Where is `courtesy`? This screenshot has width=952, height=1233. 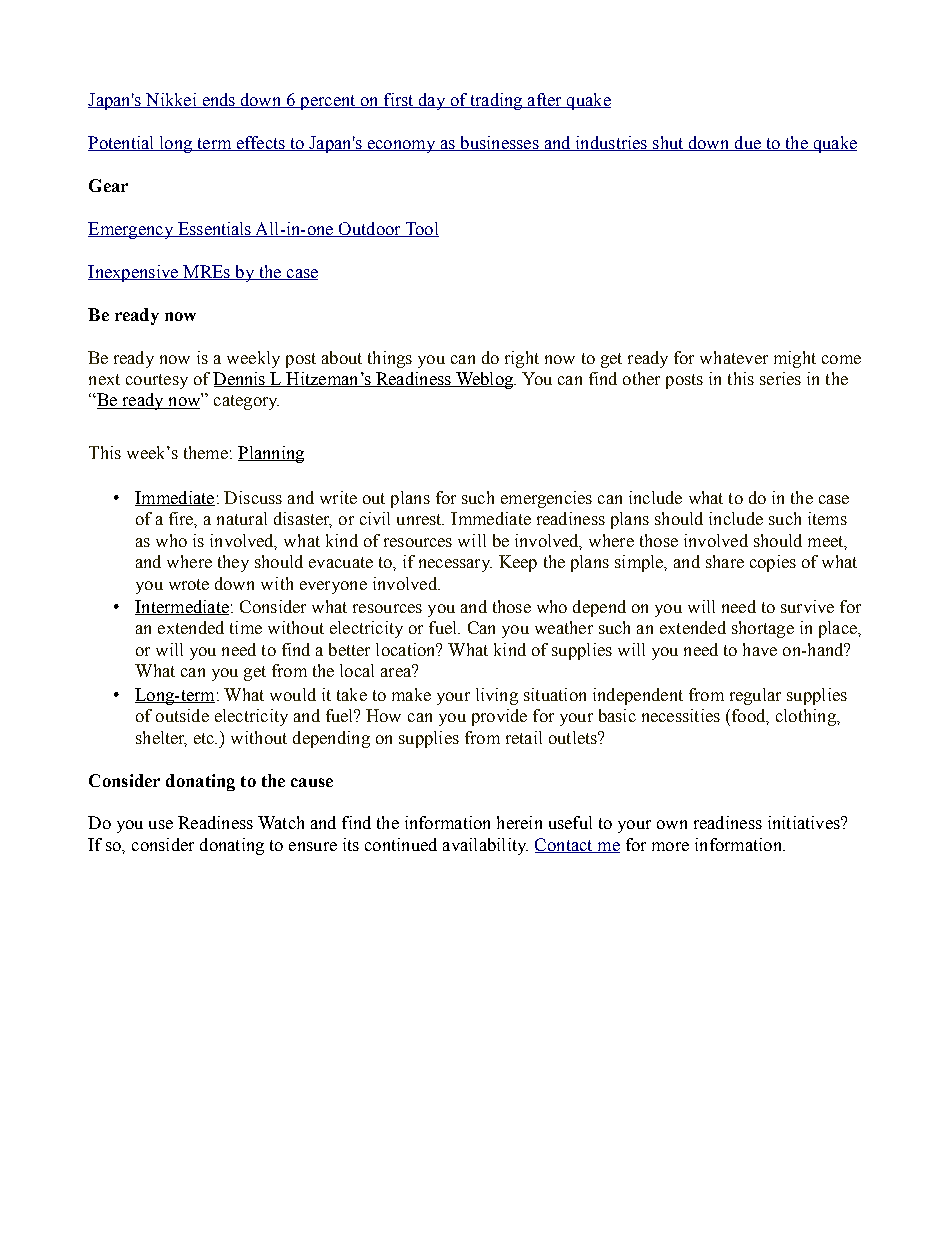 courtesy is located at coordinates (157, 381).
